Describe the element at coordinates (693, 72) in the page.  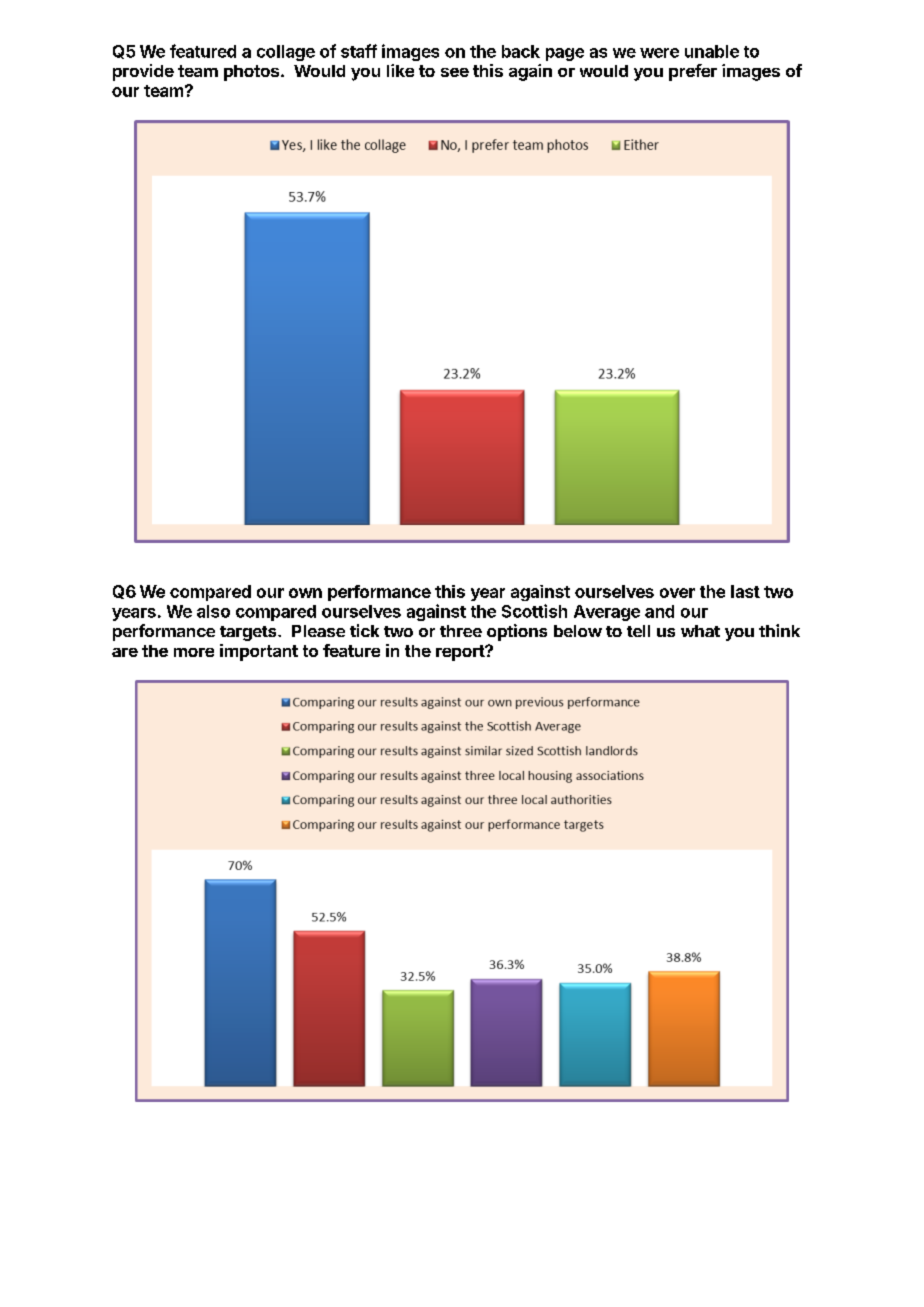
I see `prefer` at that location.
